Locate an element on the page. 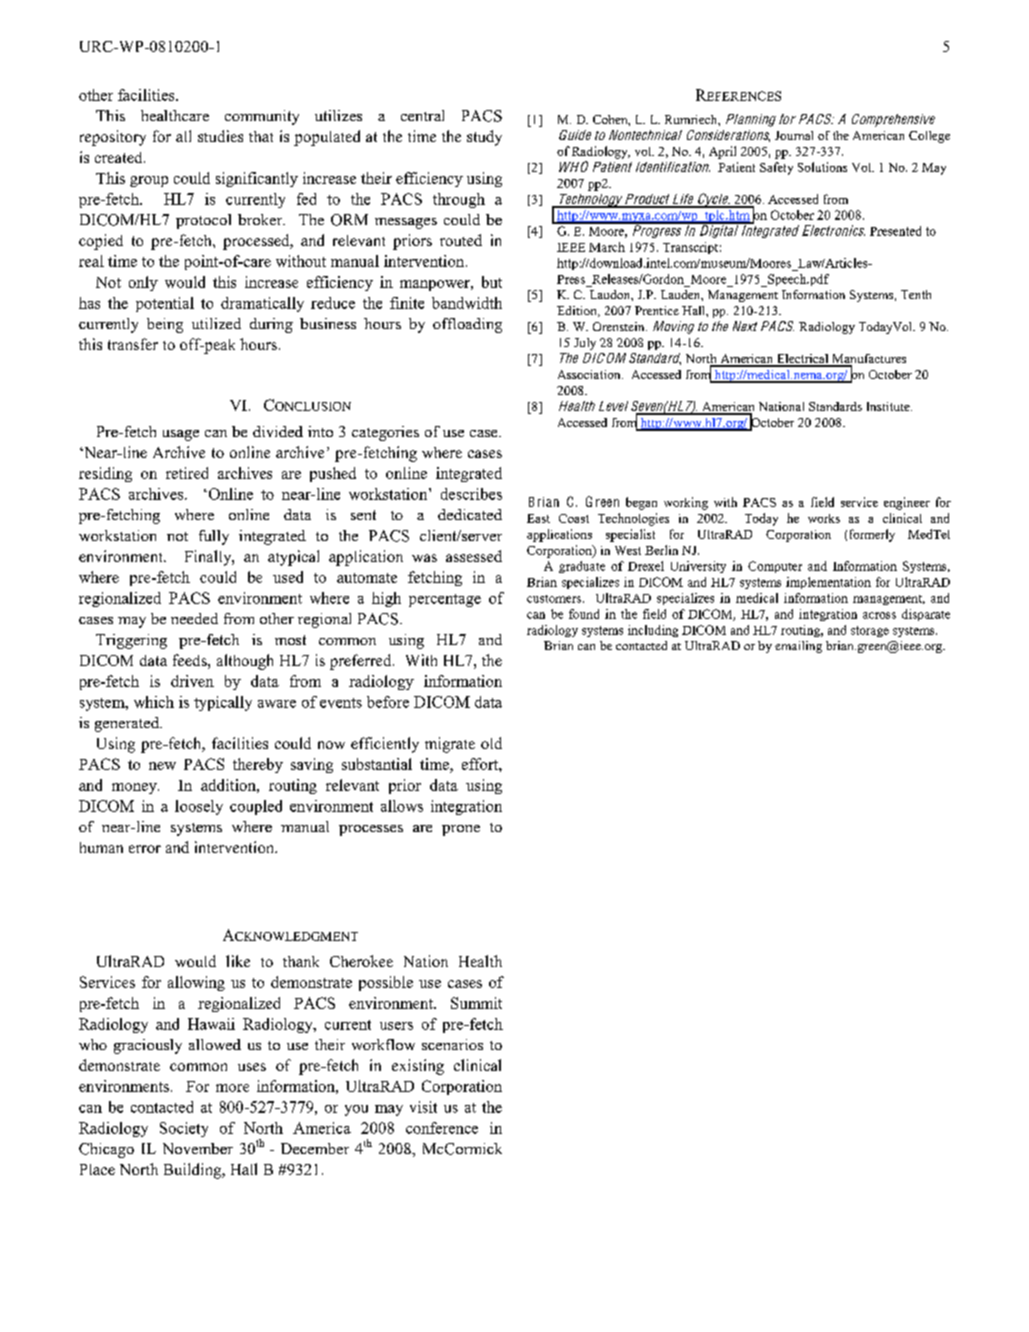 The width and height of the image is (1029, 1332). conference is located at coordinates (442, 1128).
